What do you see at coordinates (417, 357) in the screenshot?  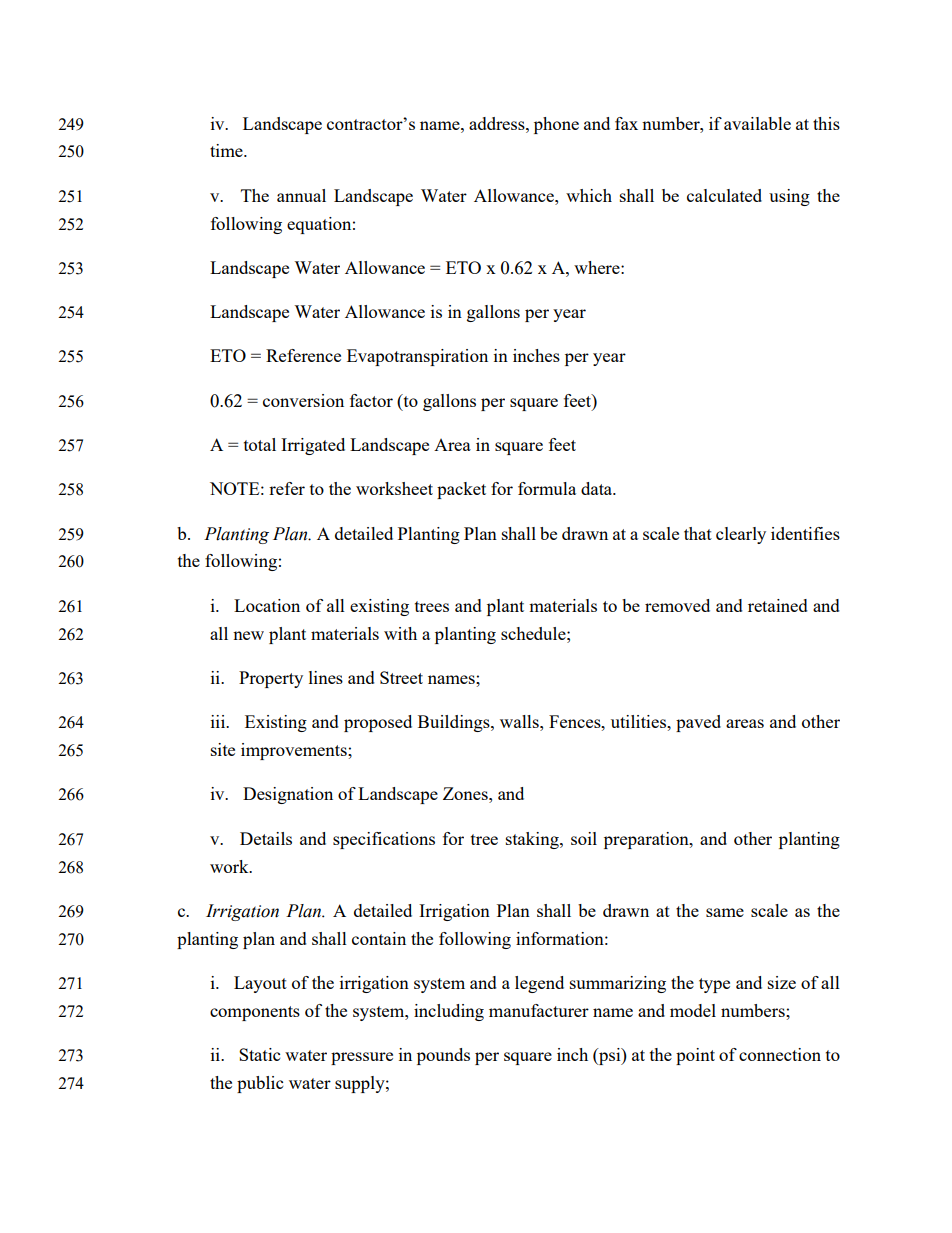 I see `Evapotranspiration` at bounding box center [417, 357].
